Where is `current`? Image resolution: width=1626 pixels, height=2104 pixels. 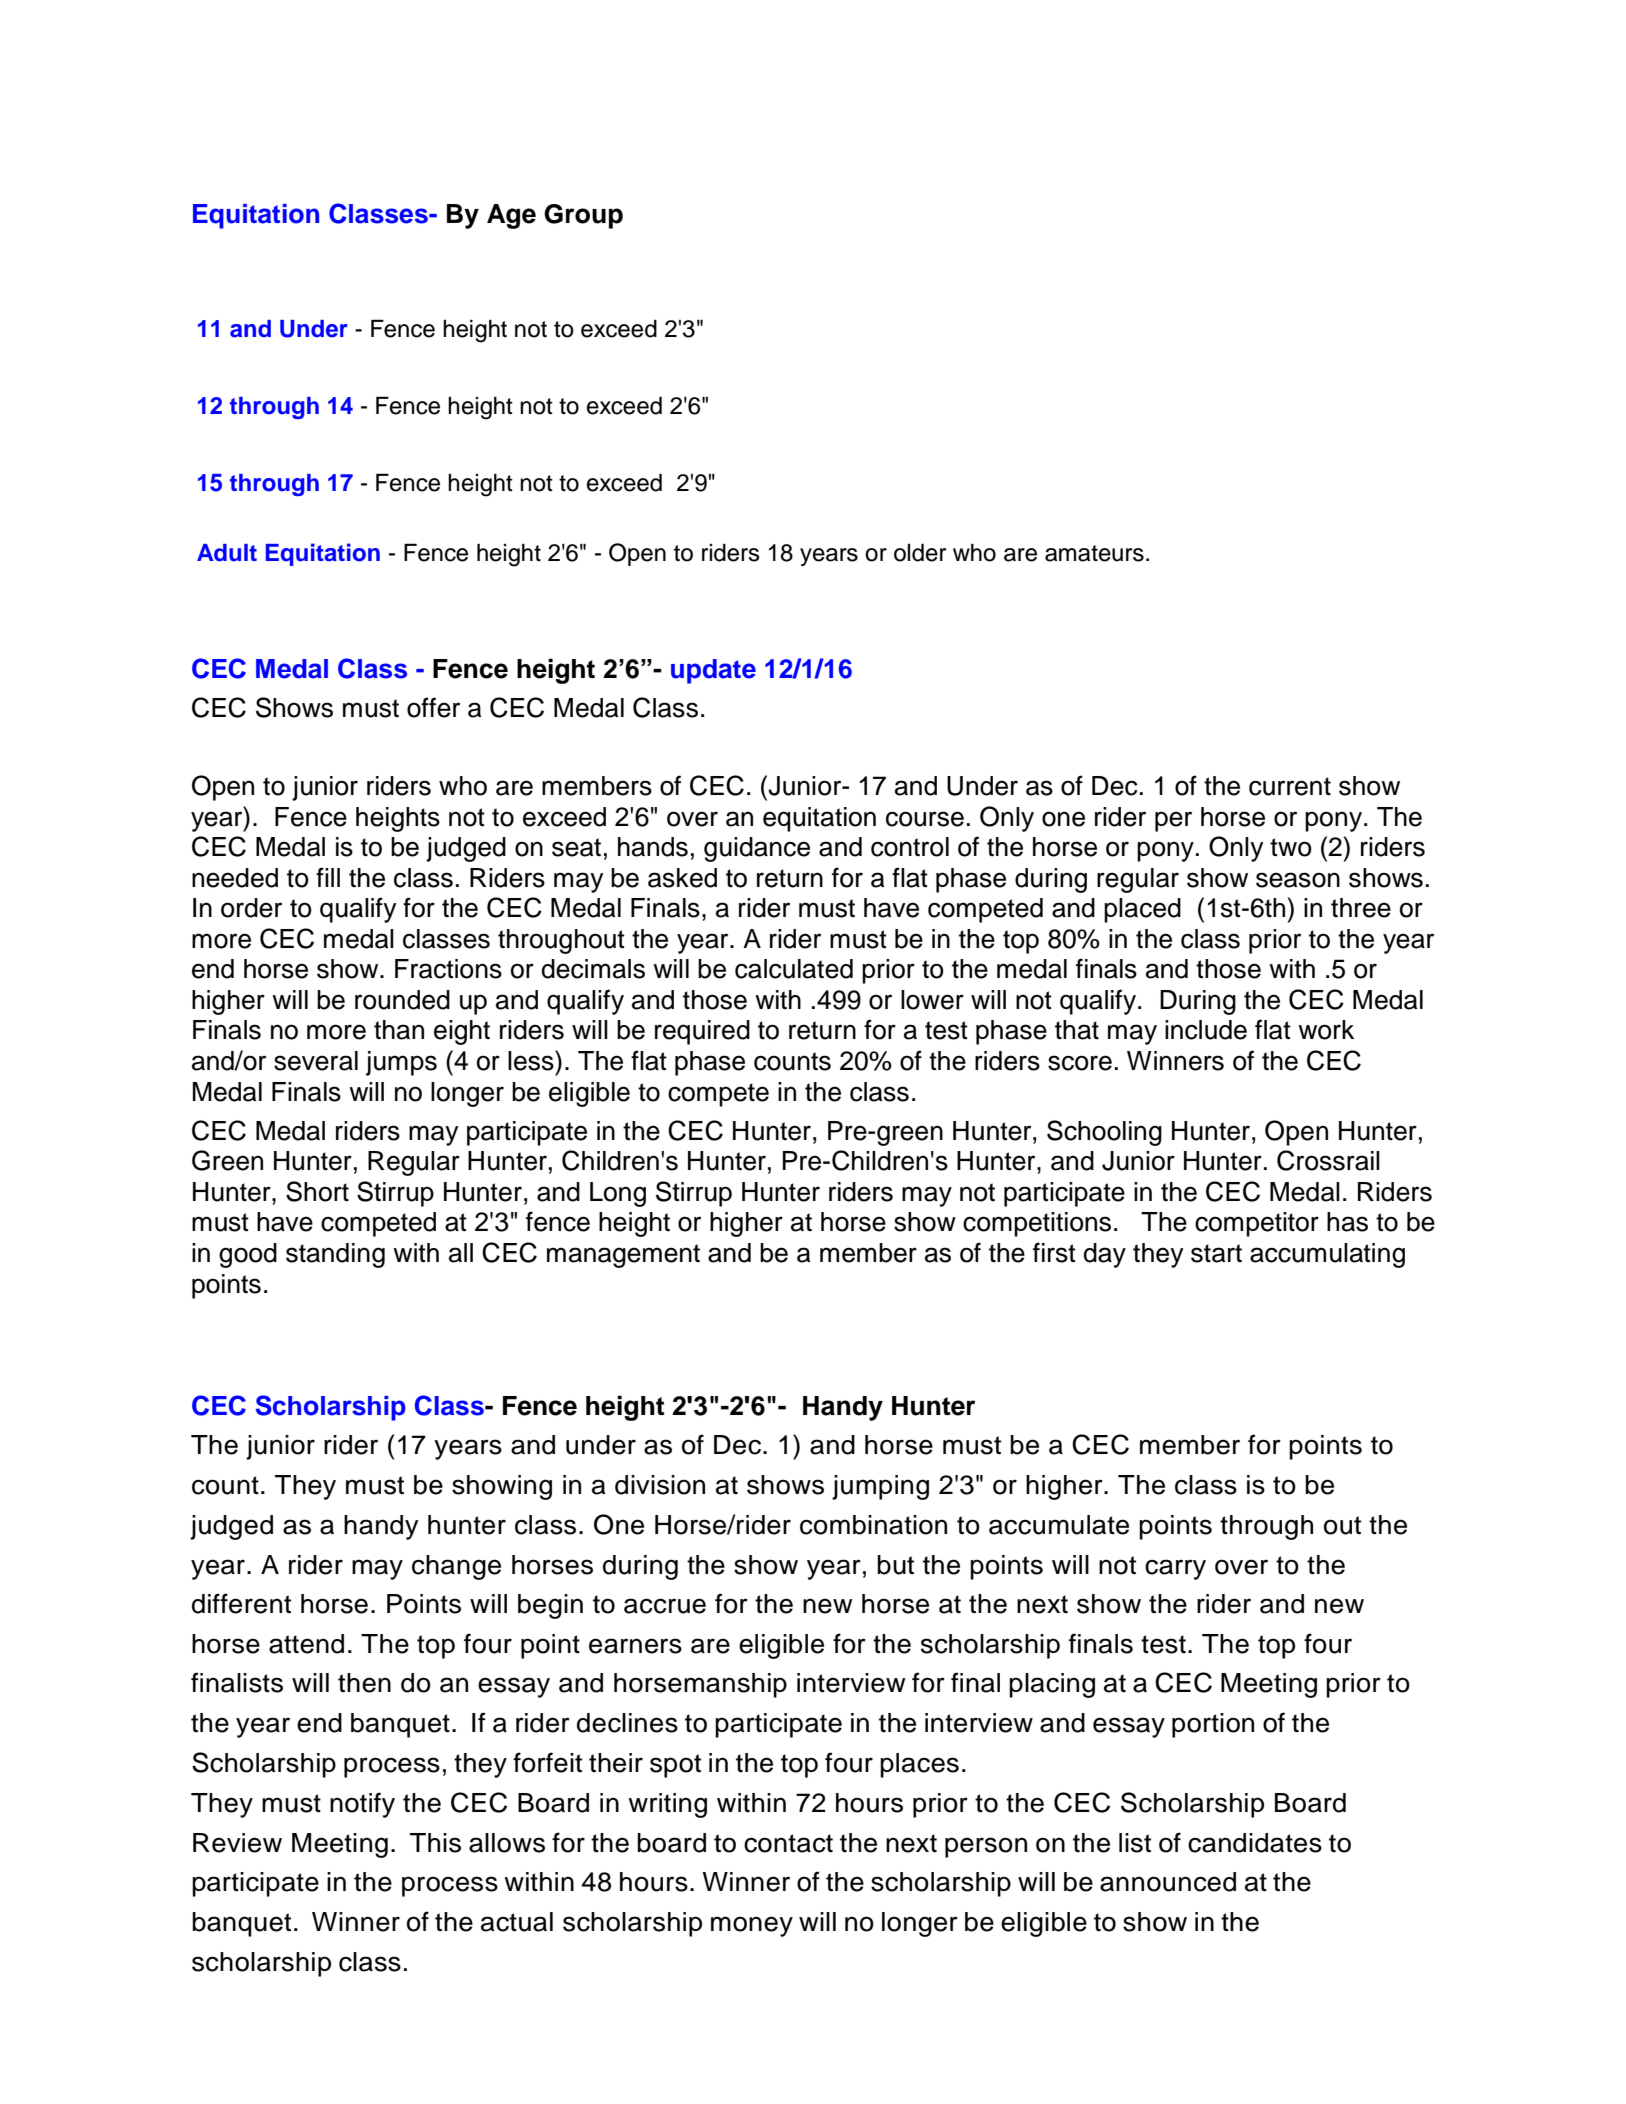
current is located at coordinates (1290, 786).
